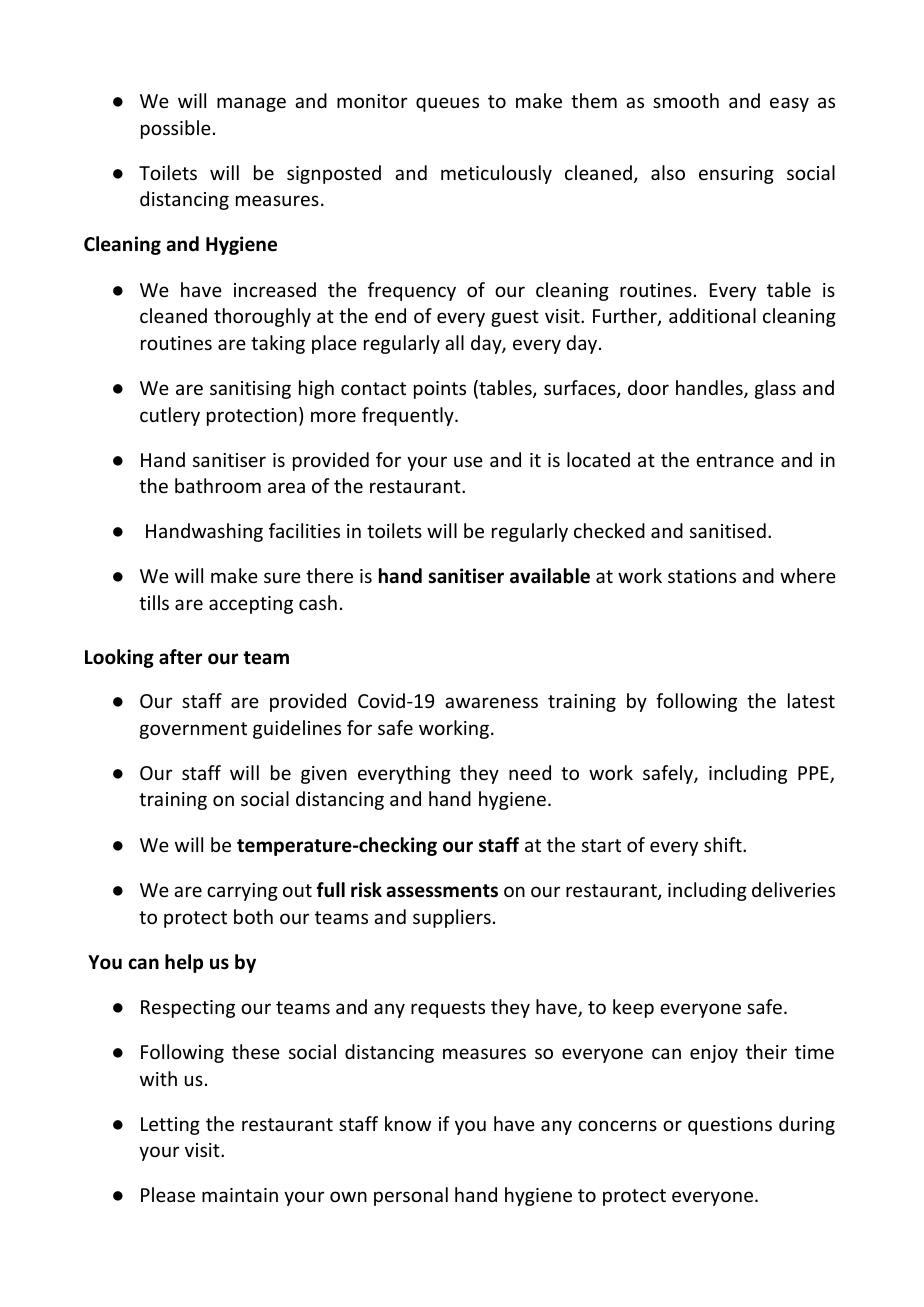  I want to click on ensuring, so click(736, 175).
